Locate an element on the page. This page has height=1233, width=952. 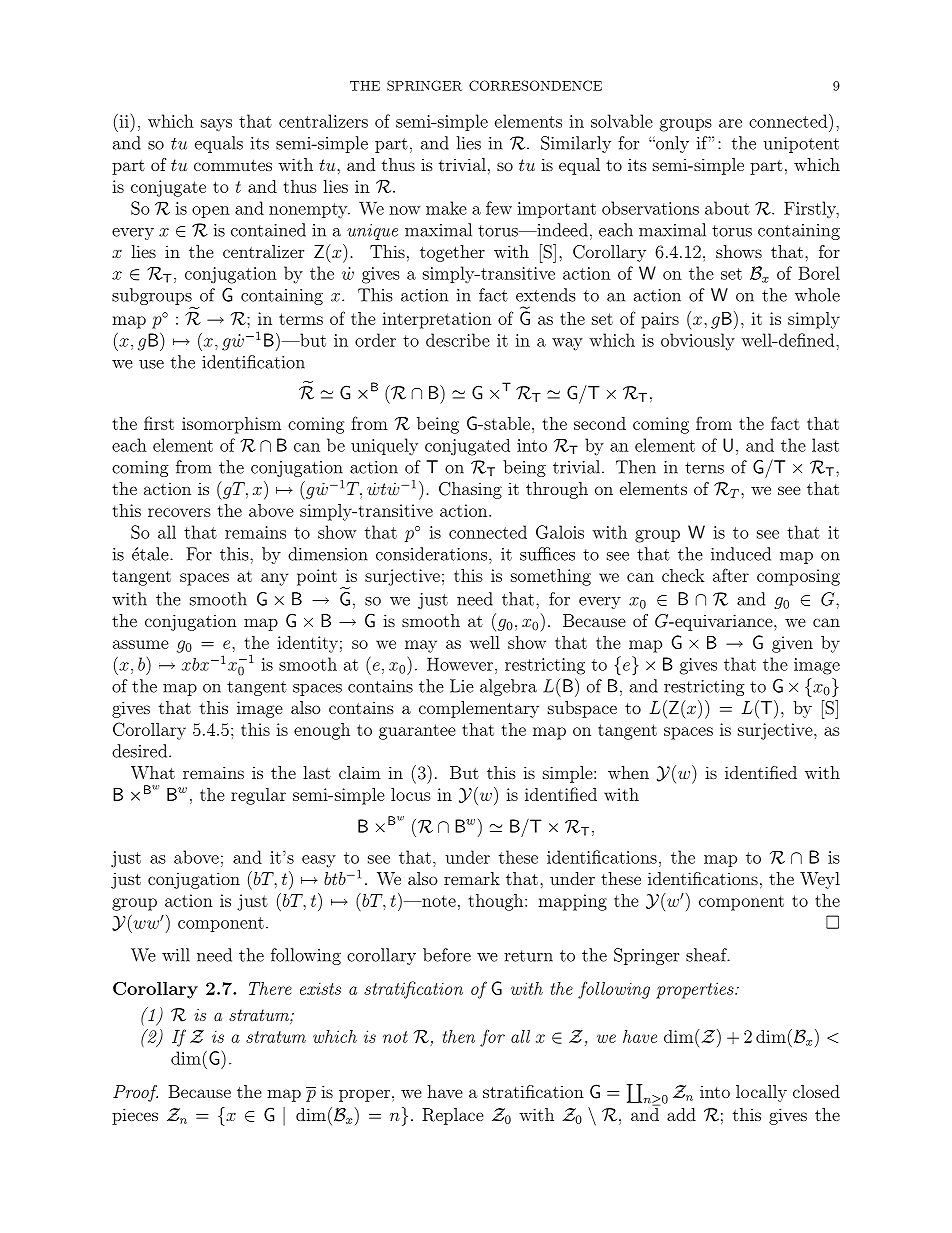
locus is located at coordinates (411, 794).
